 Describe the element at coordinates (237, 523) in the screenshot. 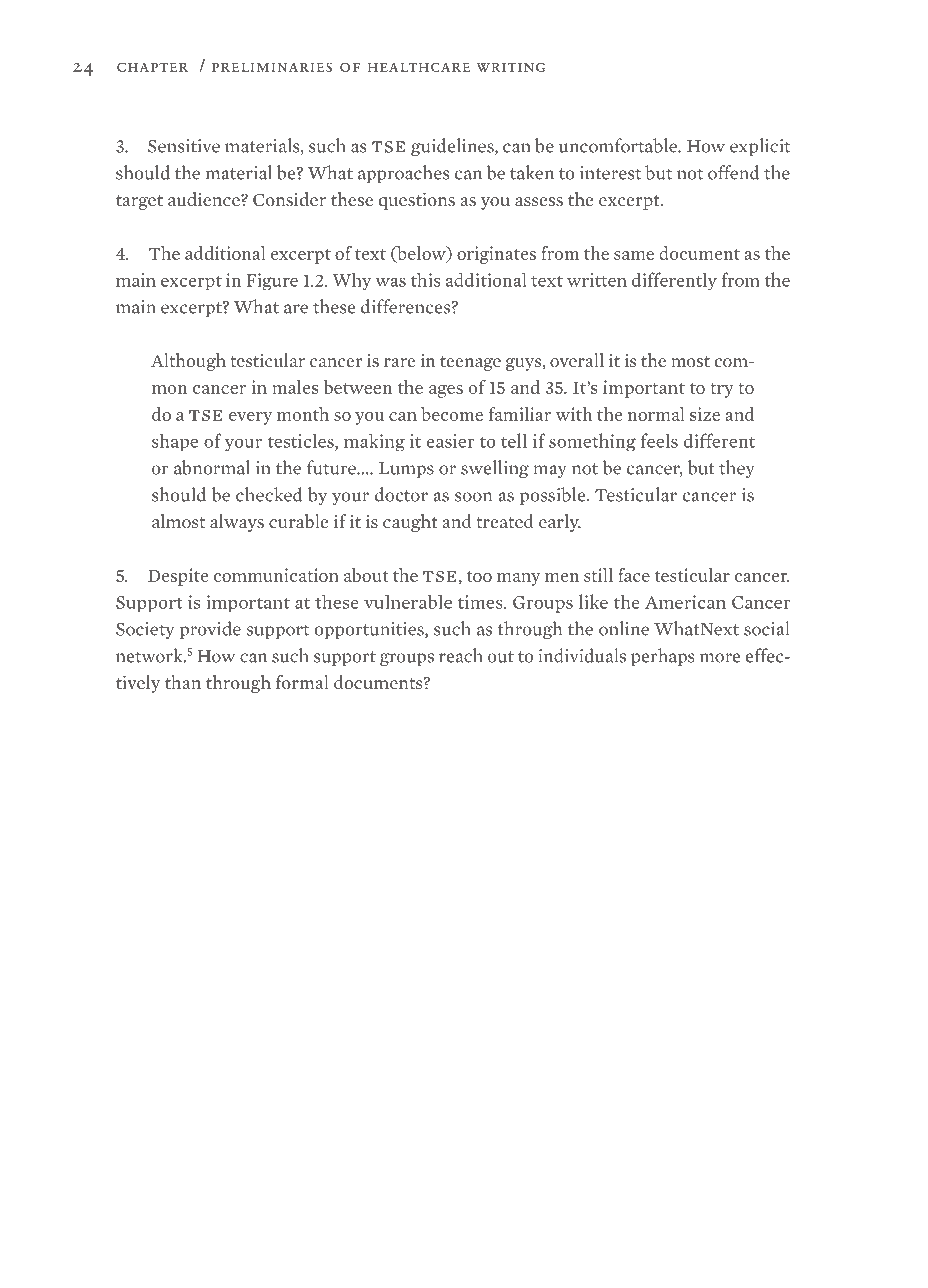

I see `always` at that location.
